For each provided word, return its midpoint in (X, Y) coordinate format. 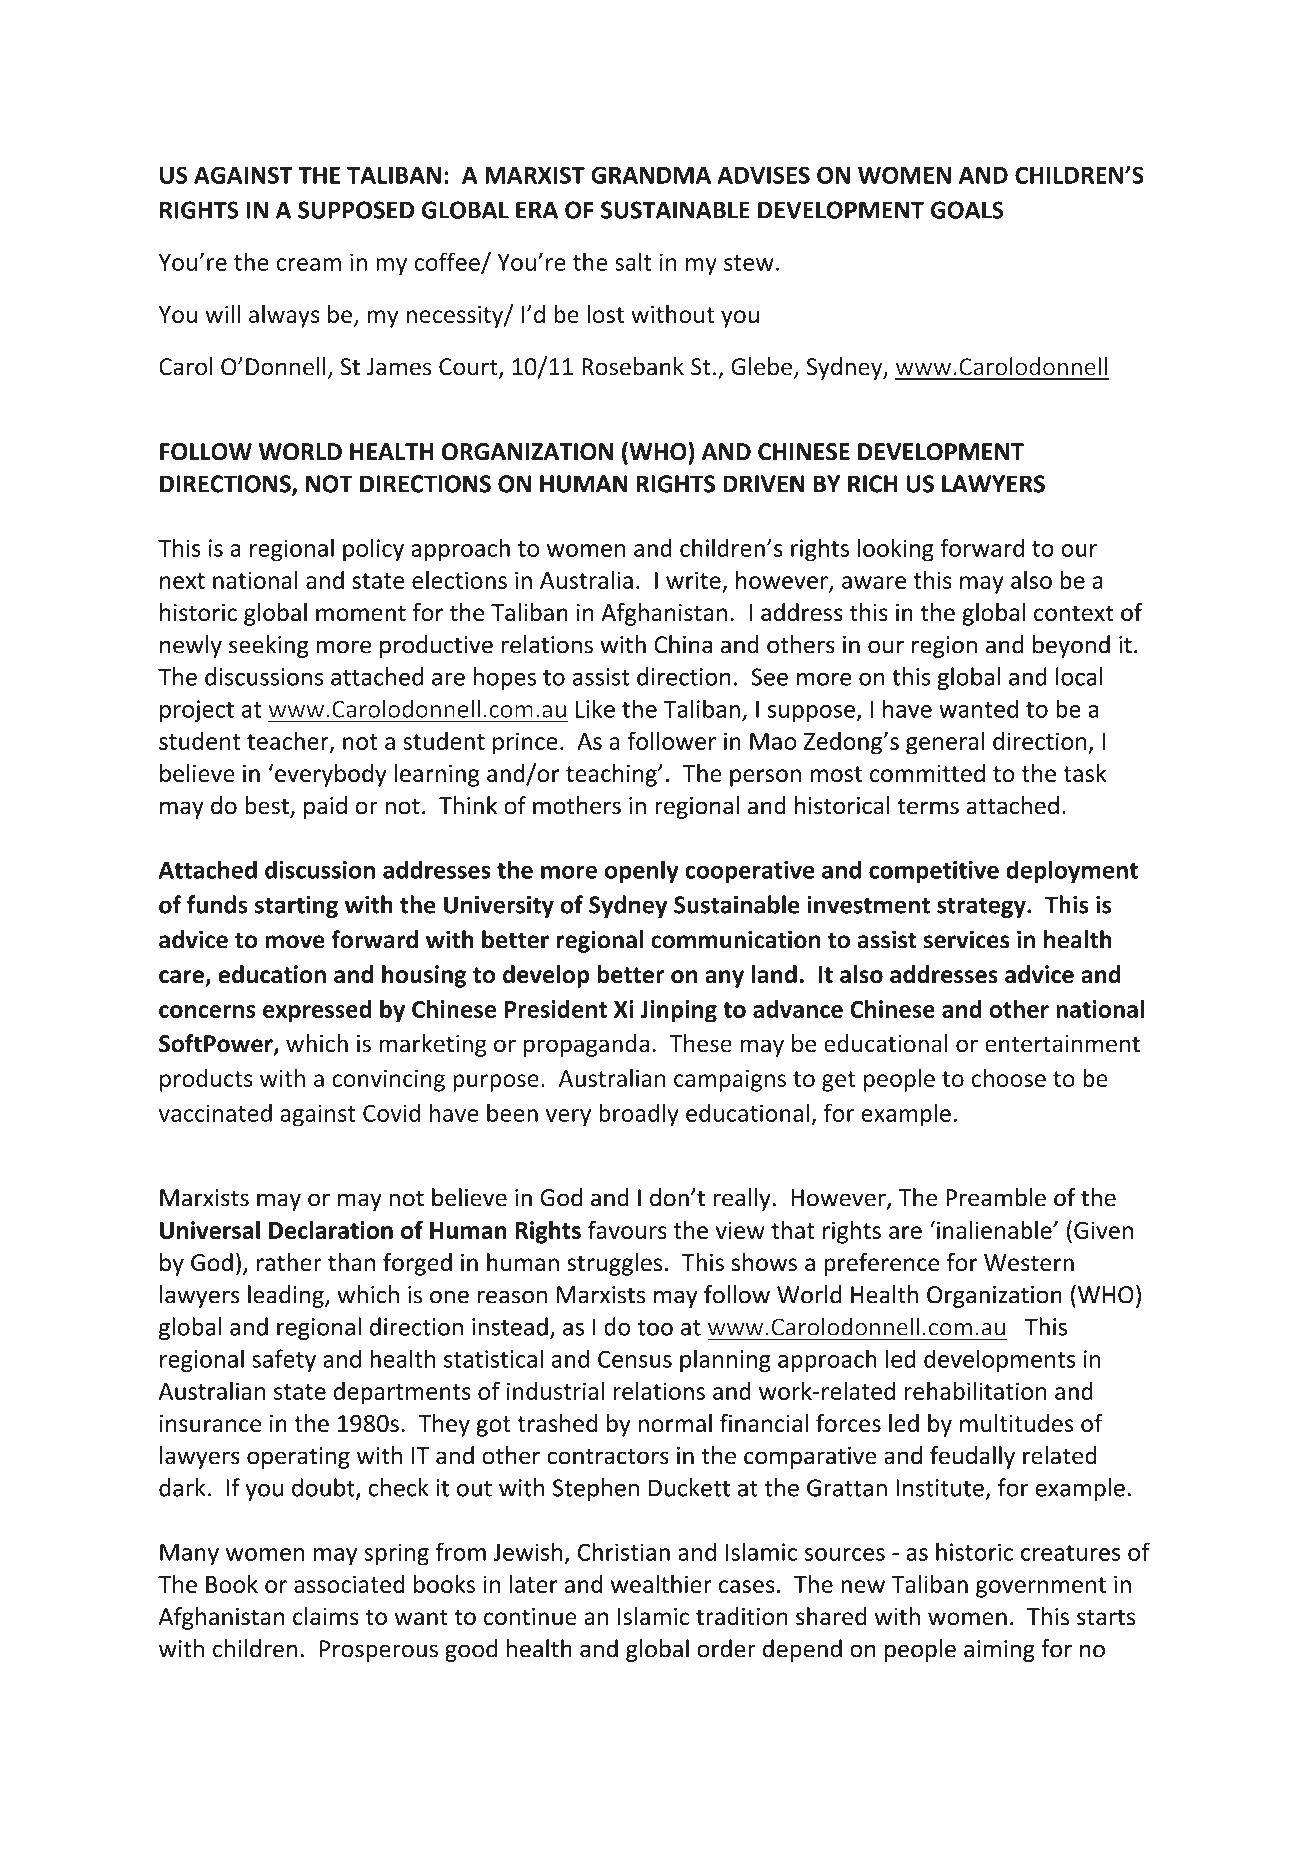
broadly (639, 1115)
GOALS (967, 210)
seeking (268, 646)
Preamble (996, 1197)
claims (326, 1616)
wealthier (661, 1584)
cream (308, 264)
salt (633, 261)
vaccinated (215, 1113)
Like (595, 708)
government (1041, 1587)
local (1079, 676)
